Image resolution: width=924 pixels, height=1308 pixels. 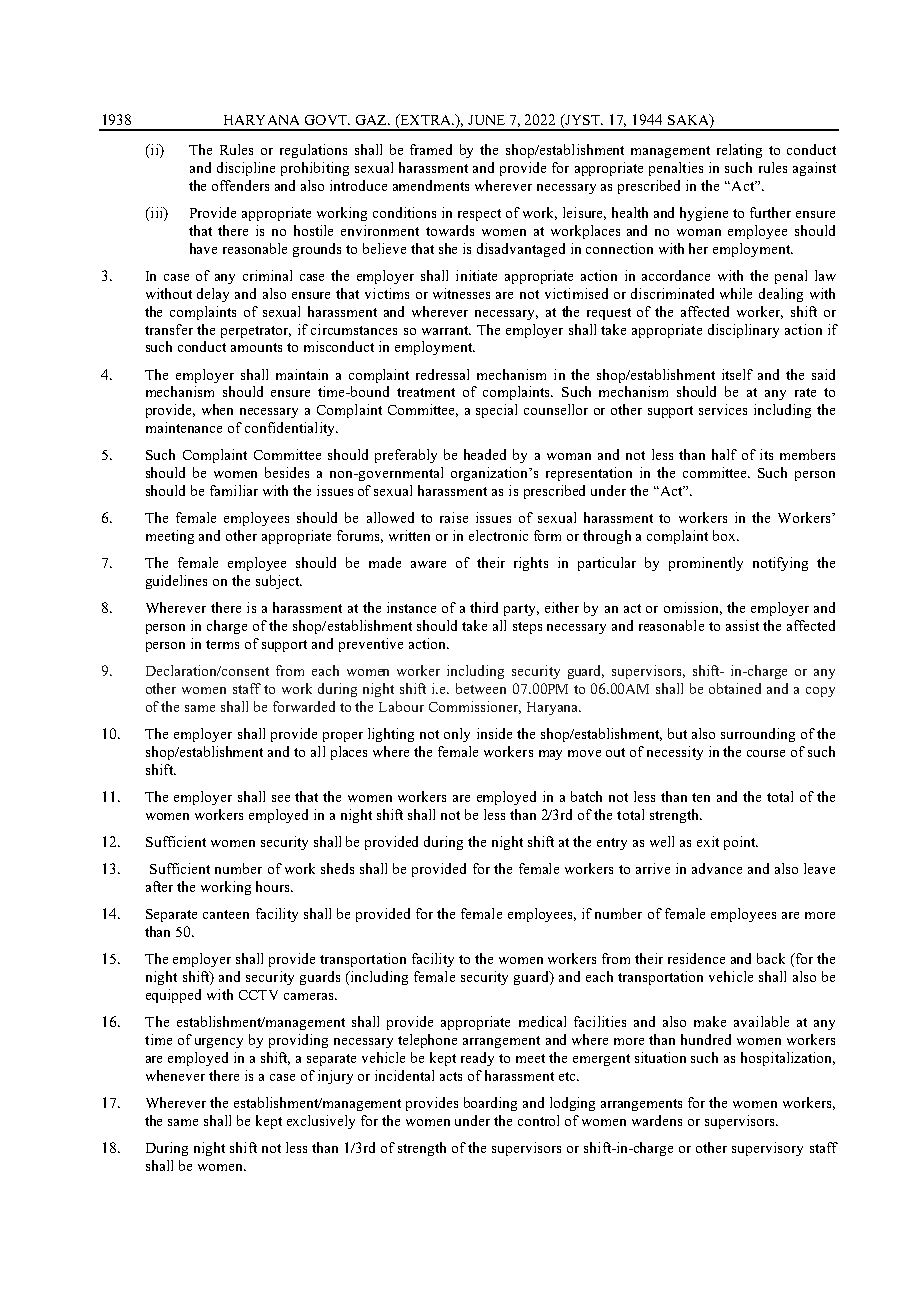 I want to click on entry, so click(x=612, y=844).
